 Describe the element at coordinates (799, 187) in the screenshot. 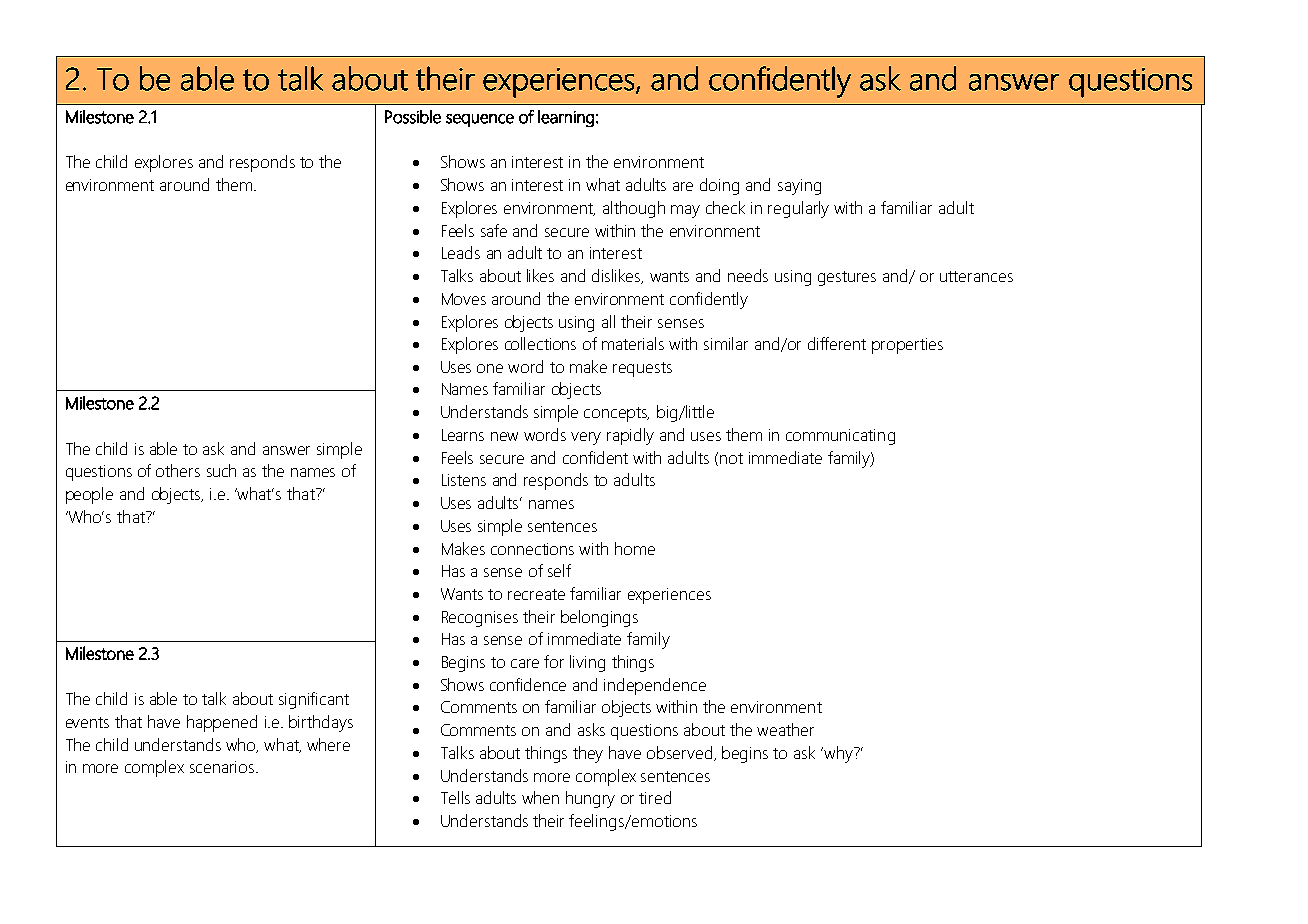

I see `saying` at that location.
